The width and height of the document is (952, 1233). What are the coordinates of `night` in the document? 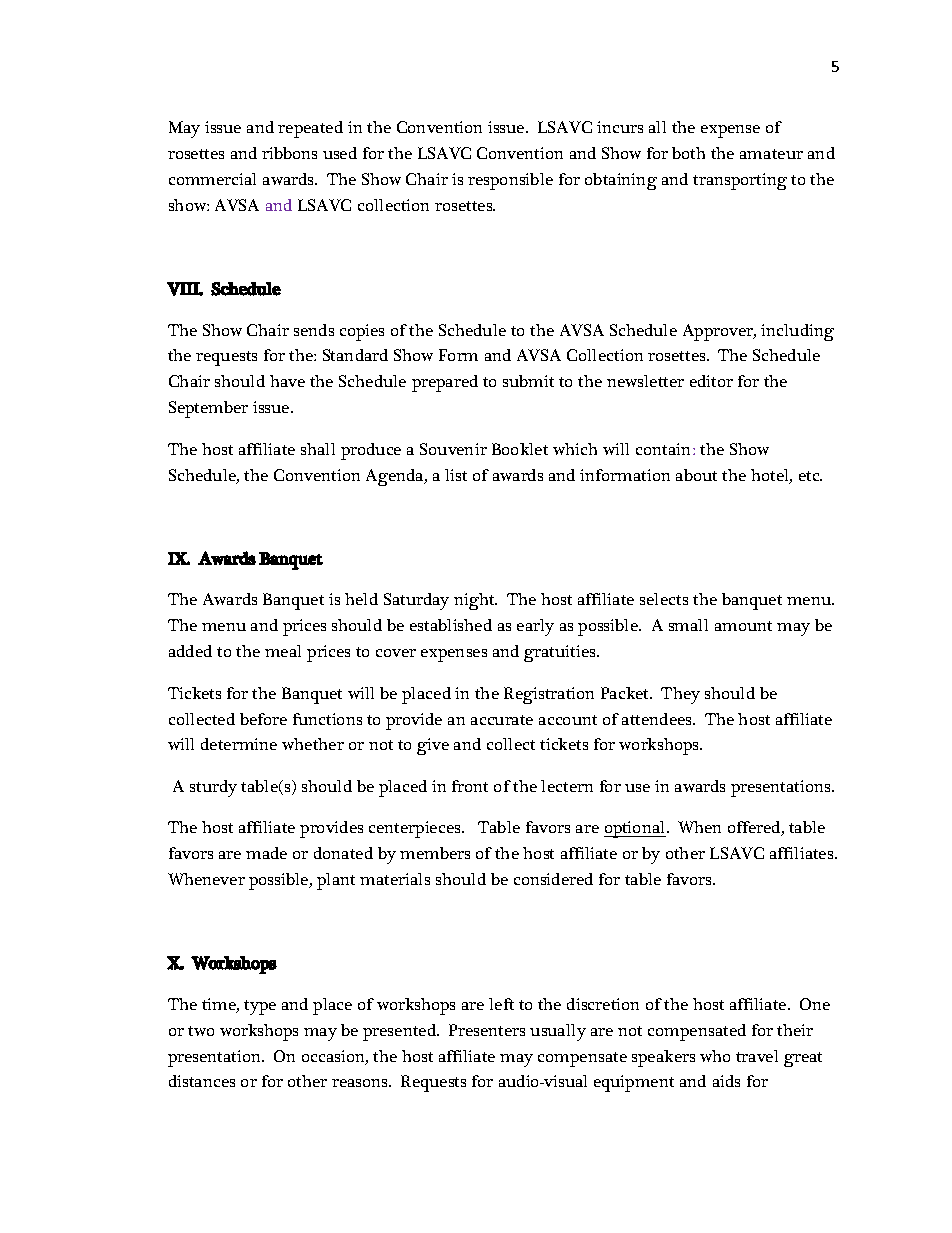 It's located at (475, 601).
